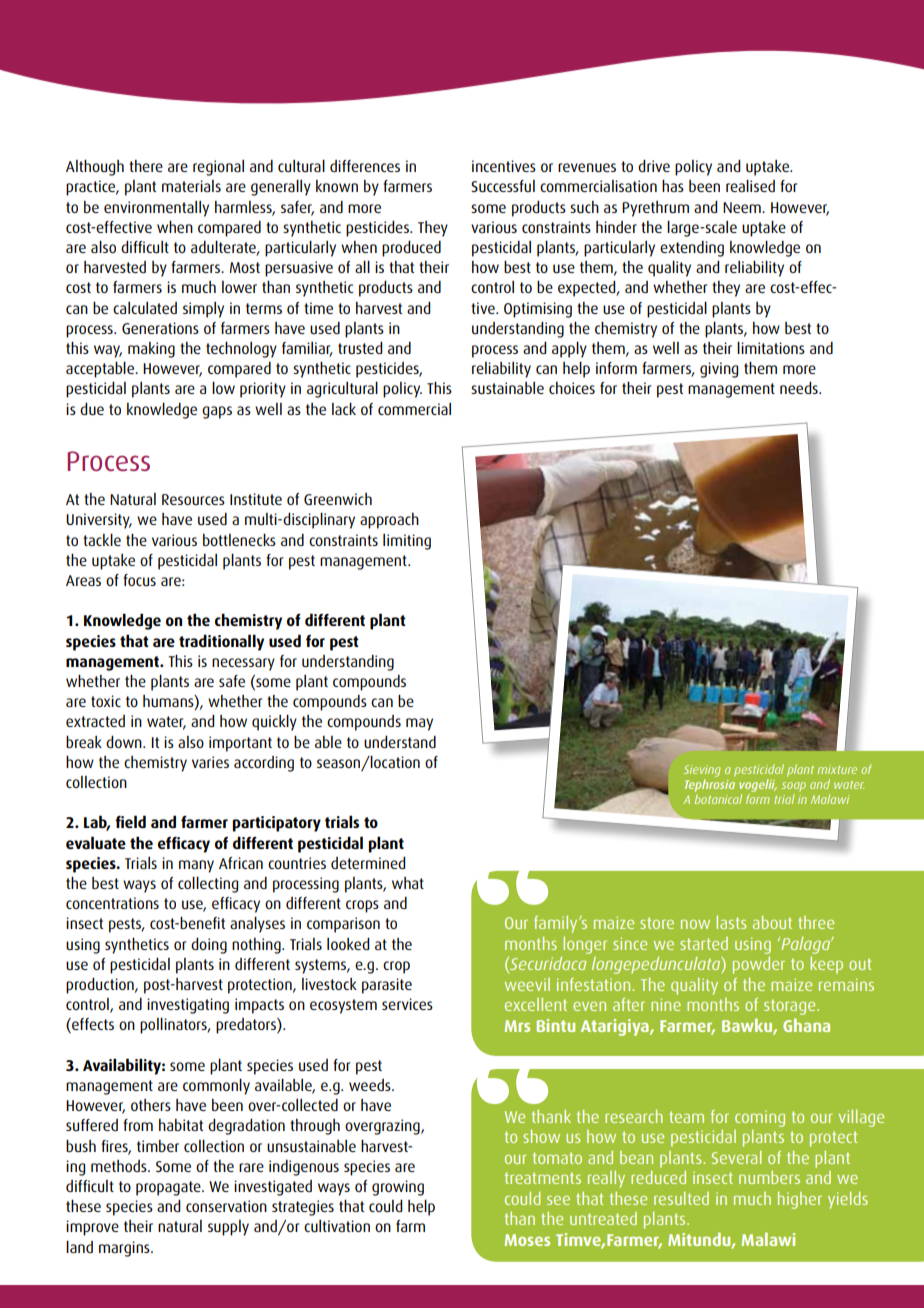 Image resolution: width=924 pixels, height=1308 pixels. What do you see at coordinates (156, 209) in the screenshot?
I see `environmentally` at bounding box center [156, 209].
